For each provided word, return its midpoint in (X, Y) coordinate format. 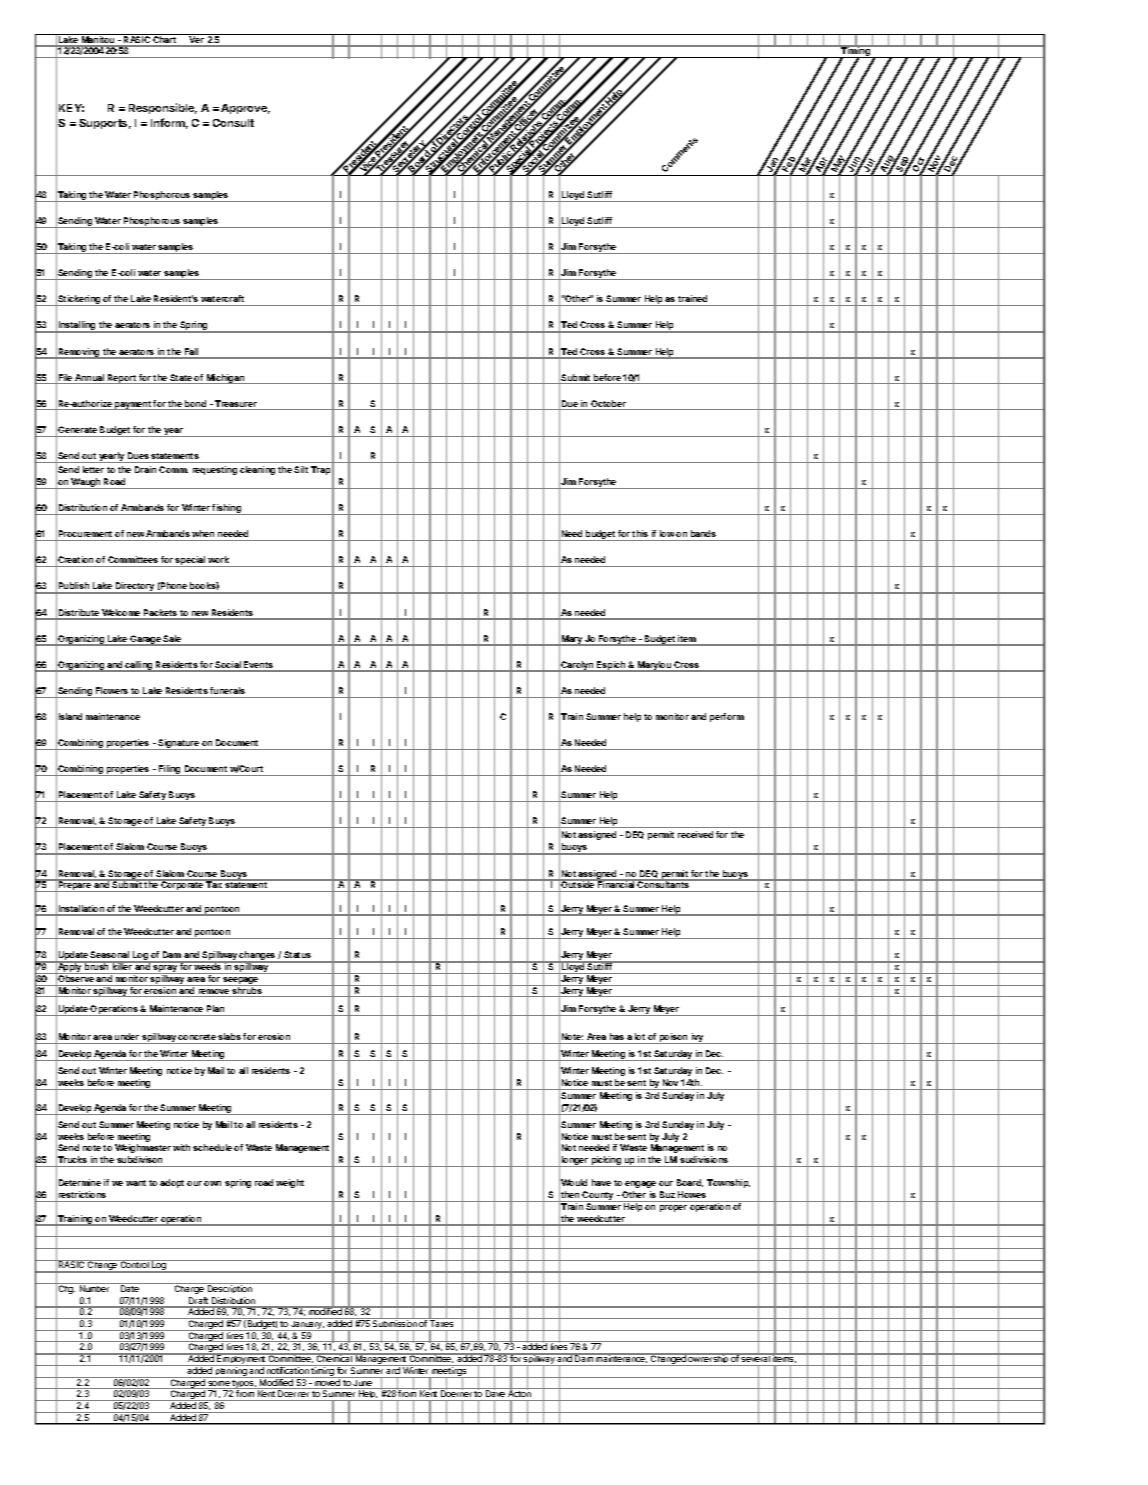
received (695, 834)
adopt (172, 1183)
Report (122, 379)
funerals (227, 690)
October (608, 405)
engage (640, 1184)
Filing (170, 770)
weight (290, 1183)
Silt (301, 469)
